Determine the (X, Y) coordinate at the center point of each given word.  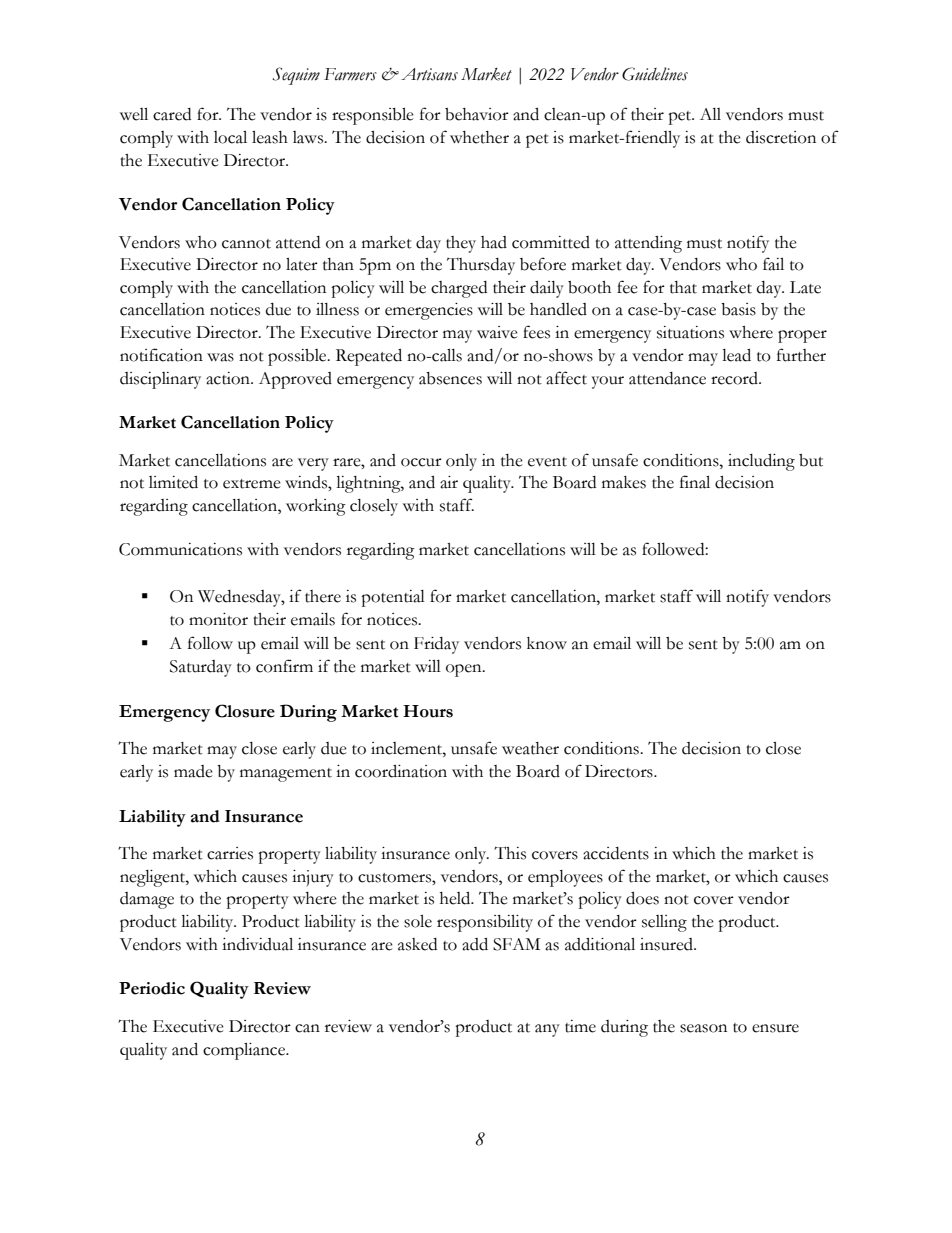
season (703, 1028)
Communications (180, 549)
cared (172, 114)
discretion (781, 137)
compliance (245, 1051)
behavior (477, 114)
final (695, 482)
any (547, 1030)
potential (393, 598)
